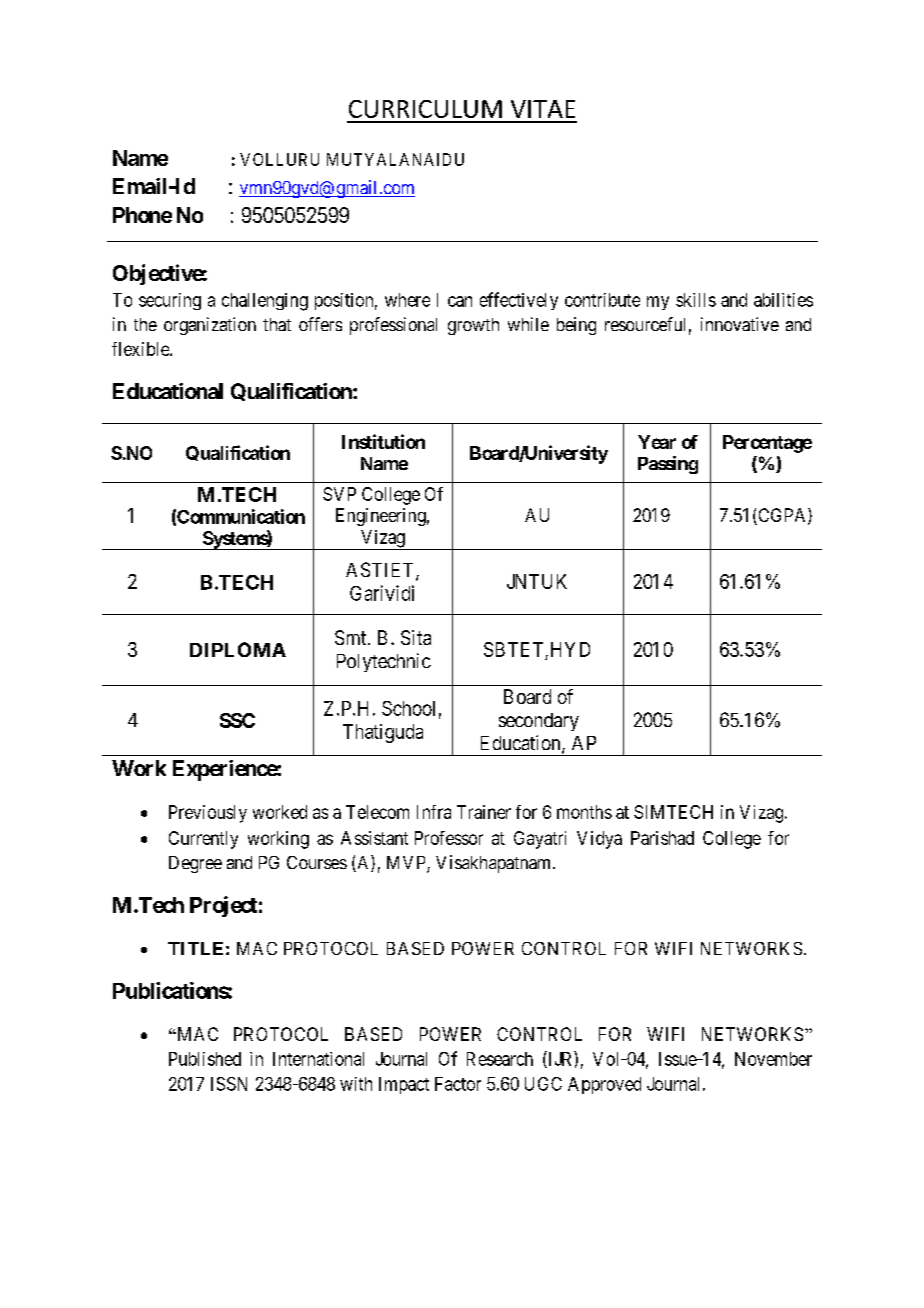  I want to click on Passing, so click(668, 465).
